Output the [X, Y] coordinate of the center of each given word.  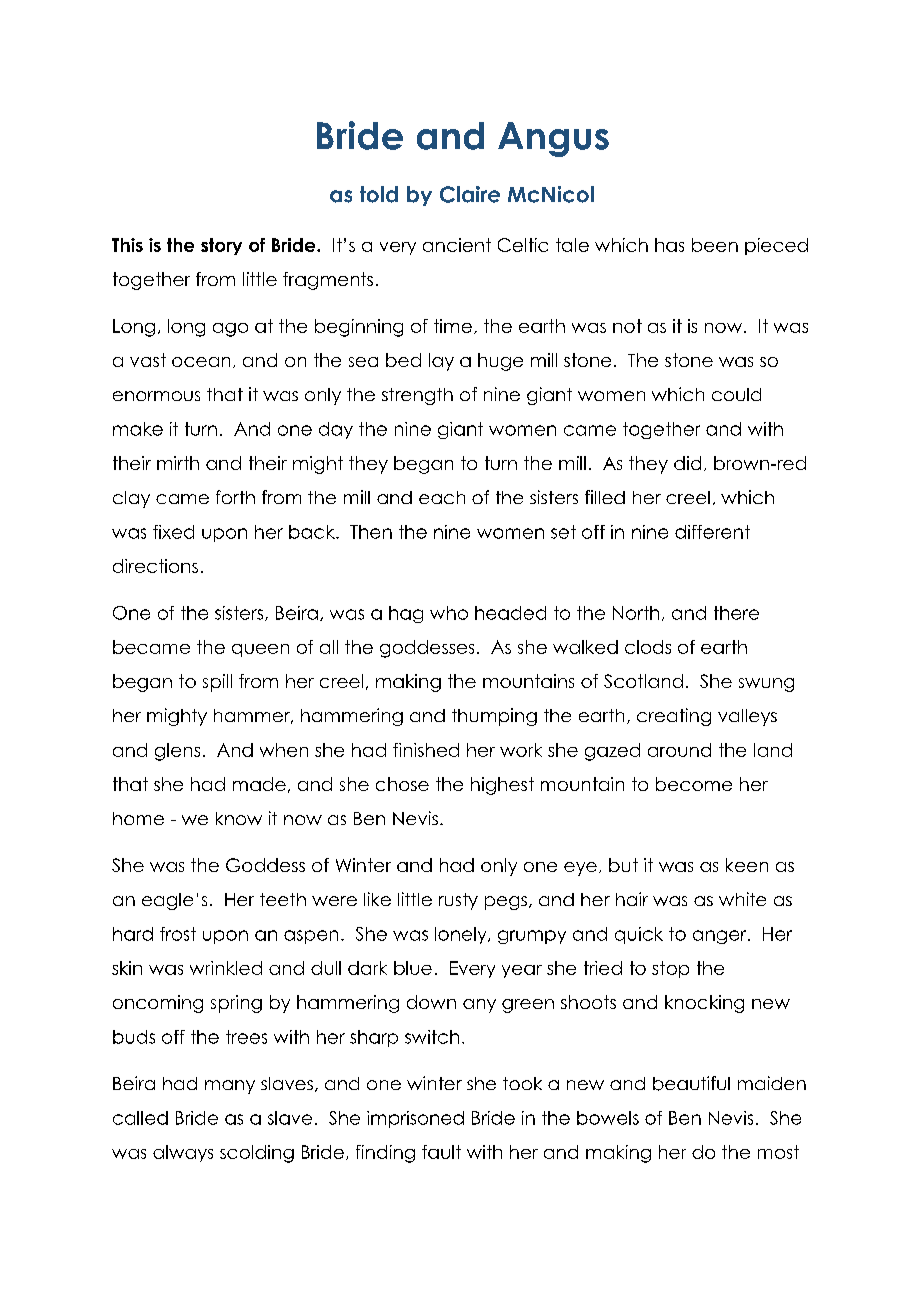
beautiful [691, 1083]
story [221, 246]
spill [217, 683]
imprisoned [415, 1119]
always [183, 1153]
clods [648, 647]
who [449, 613]
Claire [470, 194]
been [715, 245]
